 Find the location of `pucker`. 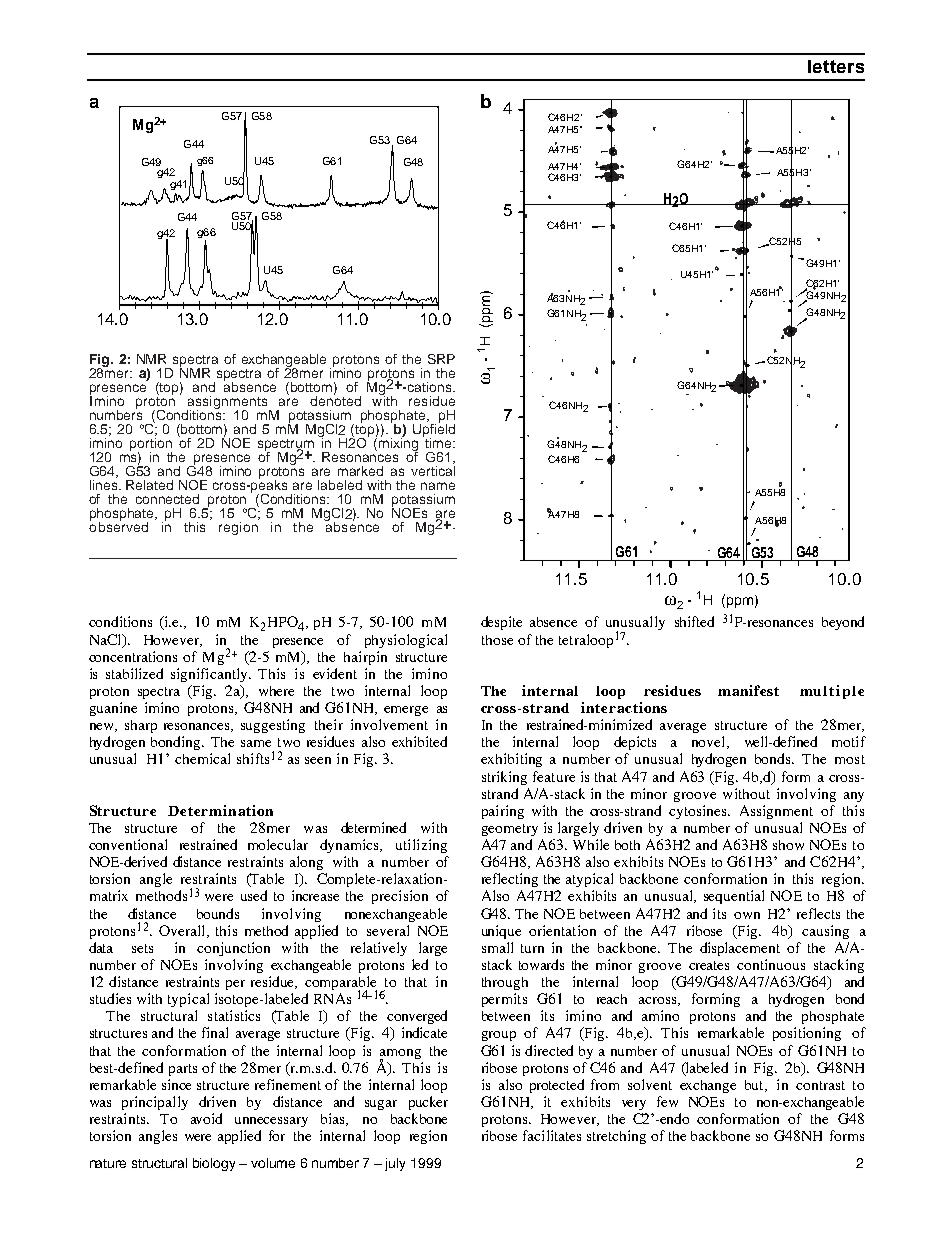

pucker is located at coordinates (428, 1103).
